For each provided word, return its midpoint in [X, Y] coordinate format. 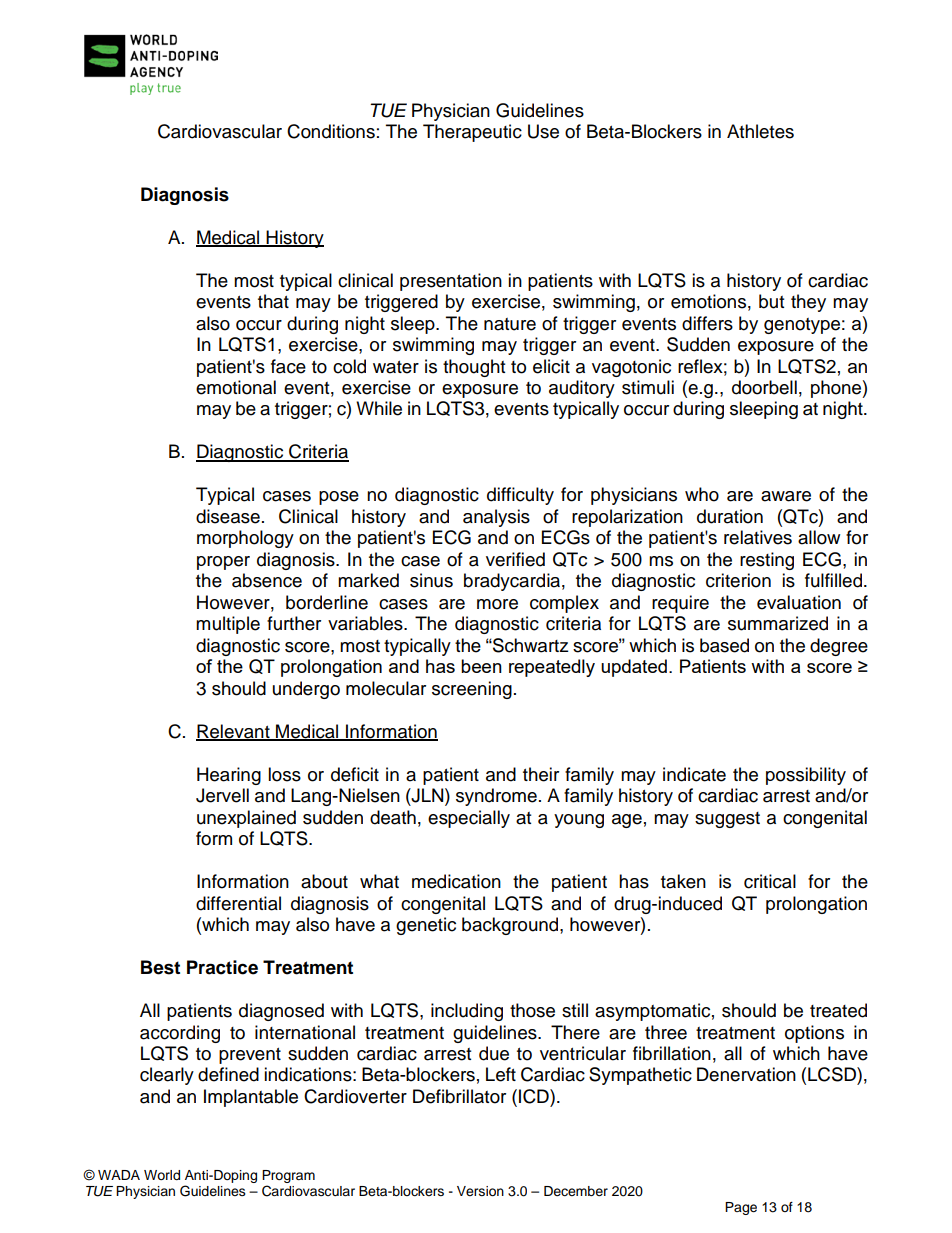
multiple [228, 625]
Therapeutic [472, 133]
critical [770, 881]
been [481, 666]
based [724, 645]
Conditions [331, 131]
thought [474, 368]
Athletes [760, 131]
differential [238, 903]
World [162, 1175]
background [511, 926]
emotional [236, 387]
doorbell [764, 387]
